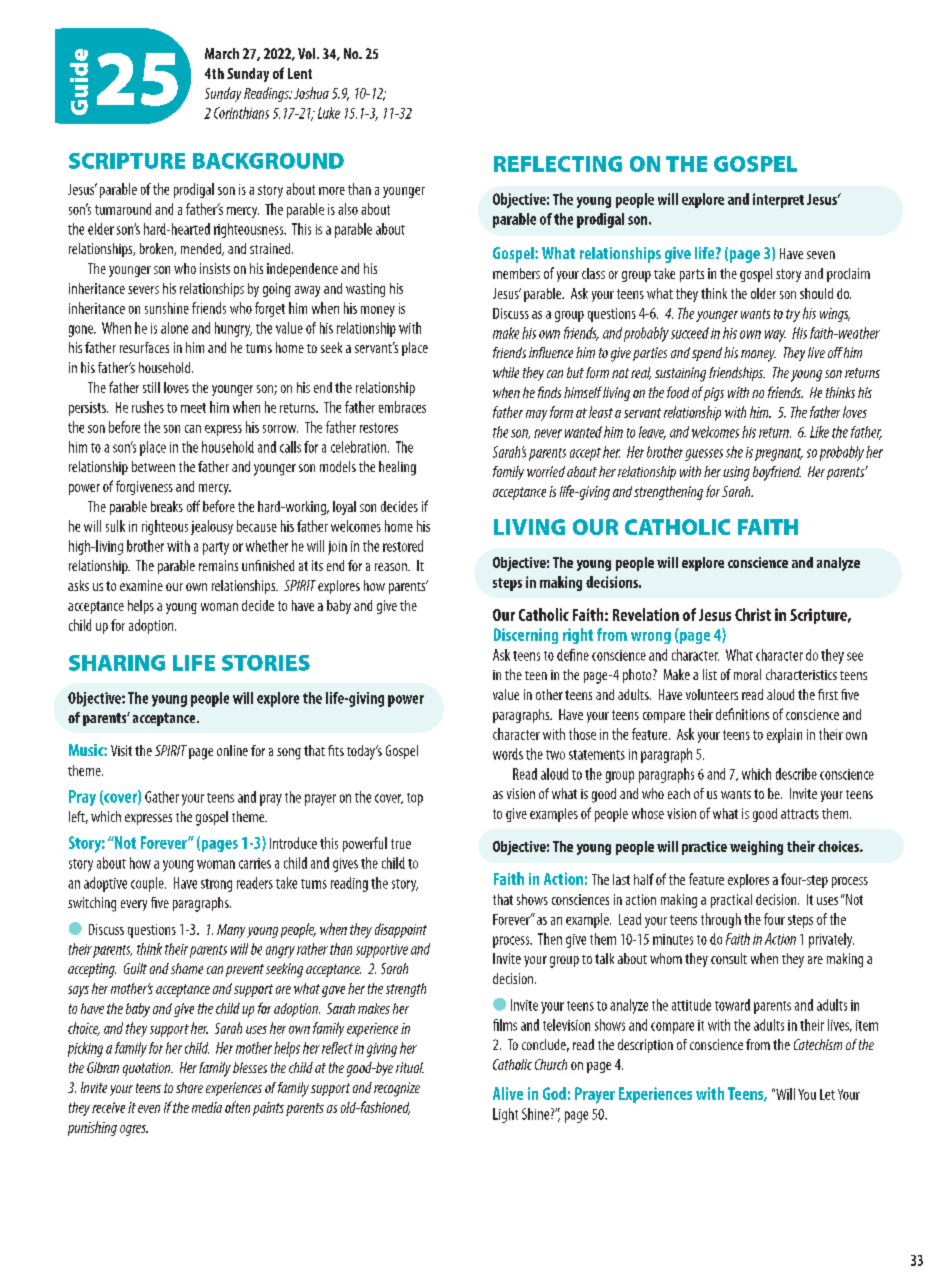  I want to click on Discerning, so click(526, 636).
